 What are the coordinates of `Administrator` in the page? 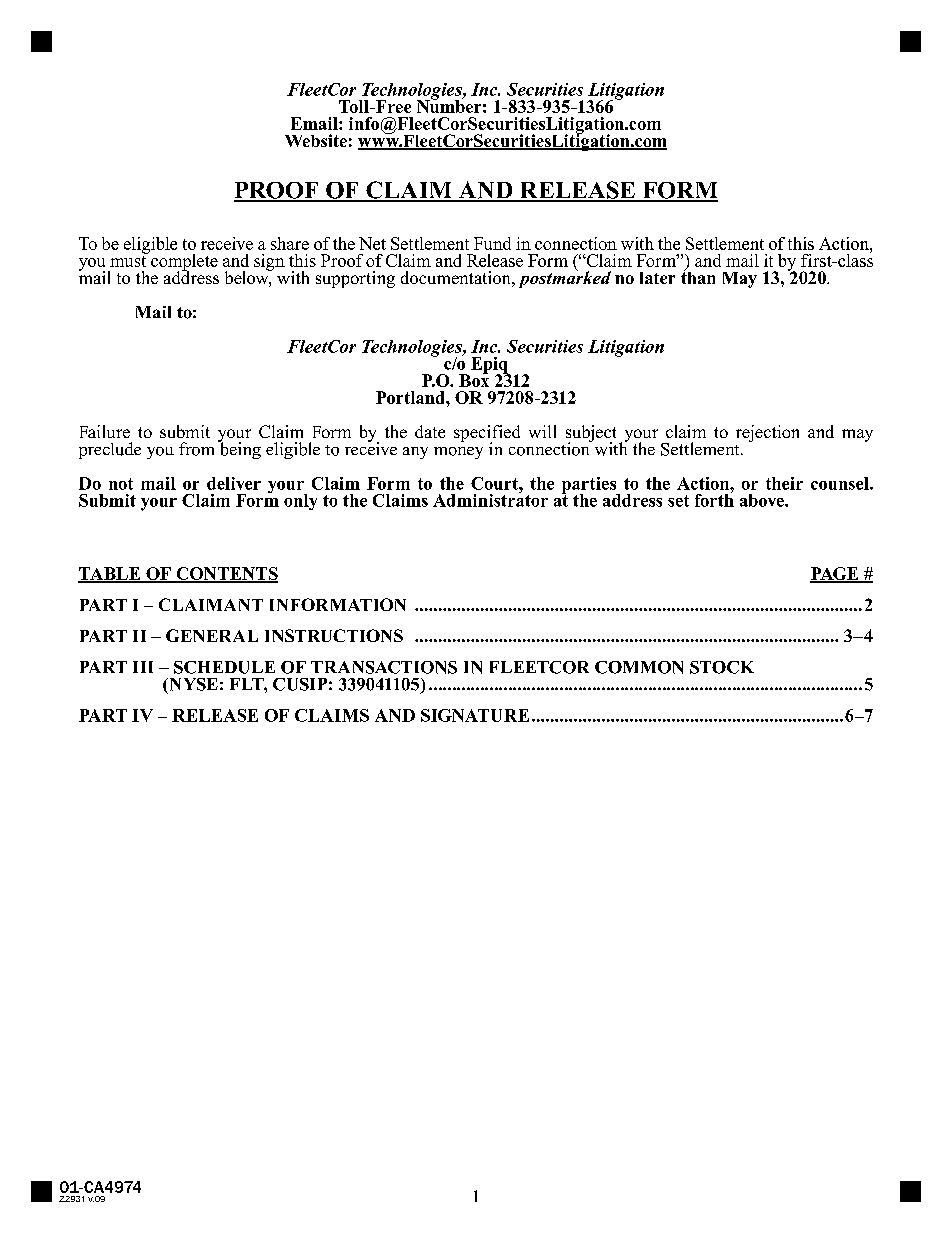 It's located at (490, 499).
